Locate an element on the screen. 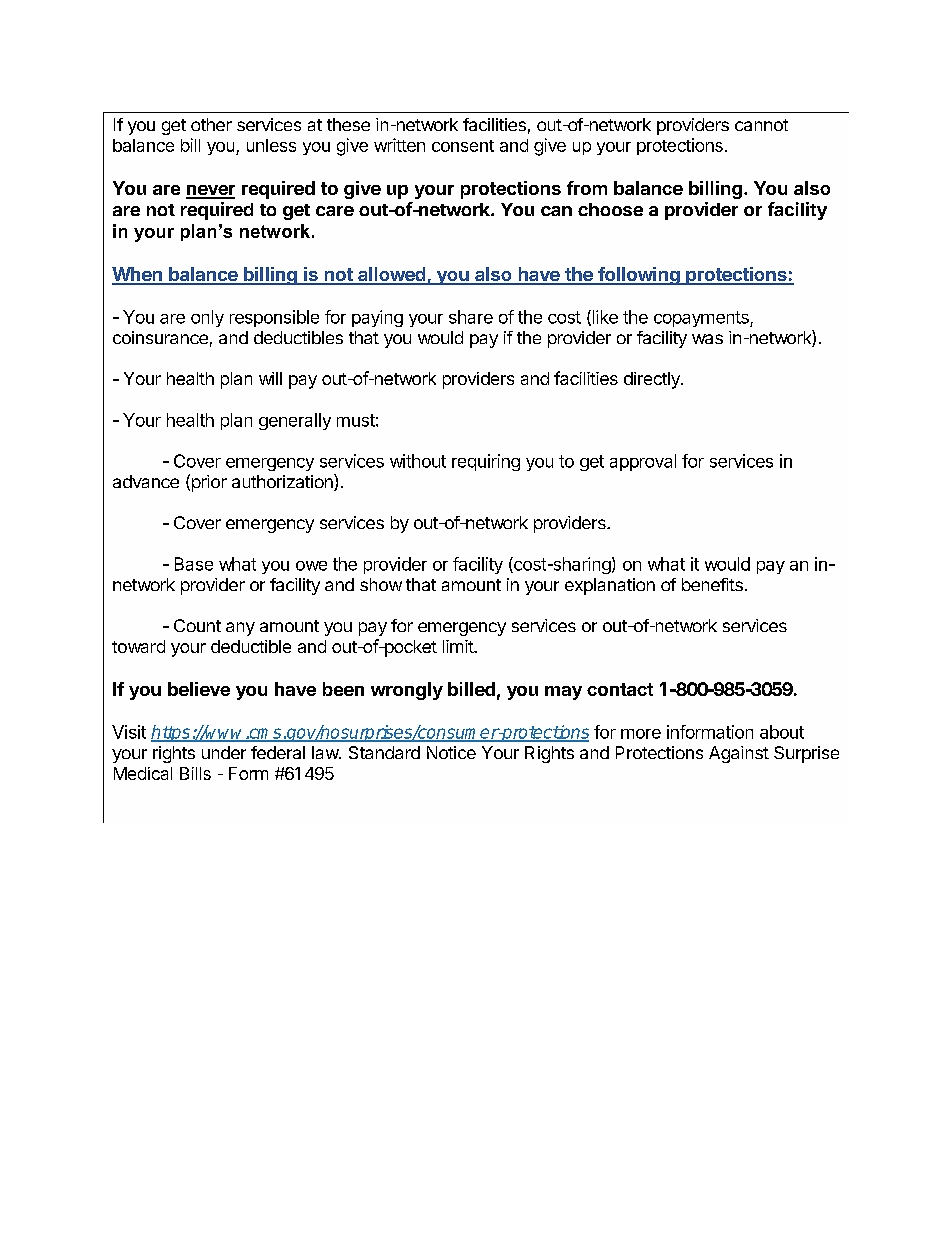  under is located at coordinates (224, 752).
